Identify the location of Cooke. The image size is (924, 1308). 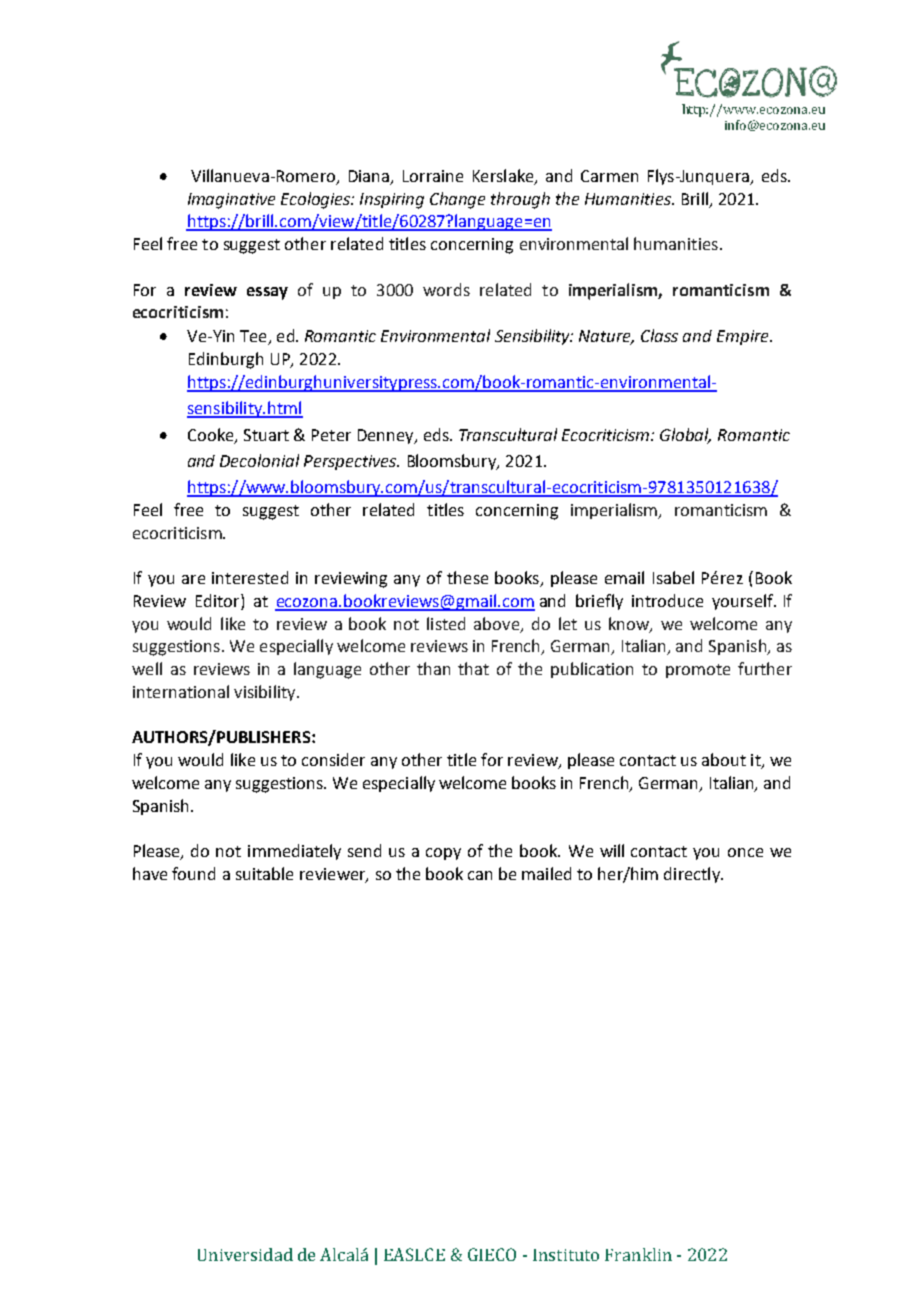
(212, 436).
